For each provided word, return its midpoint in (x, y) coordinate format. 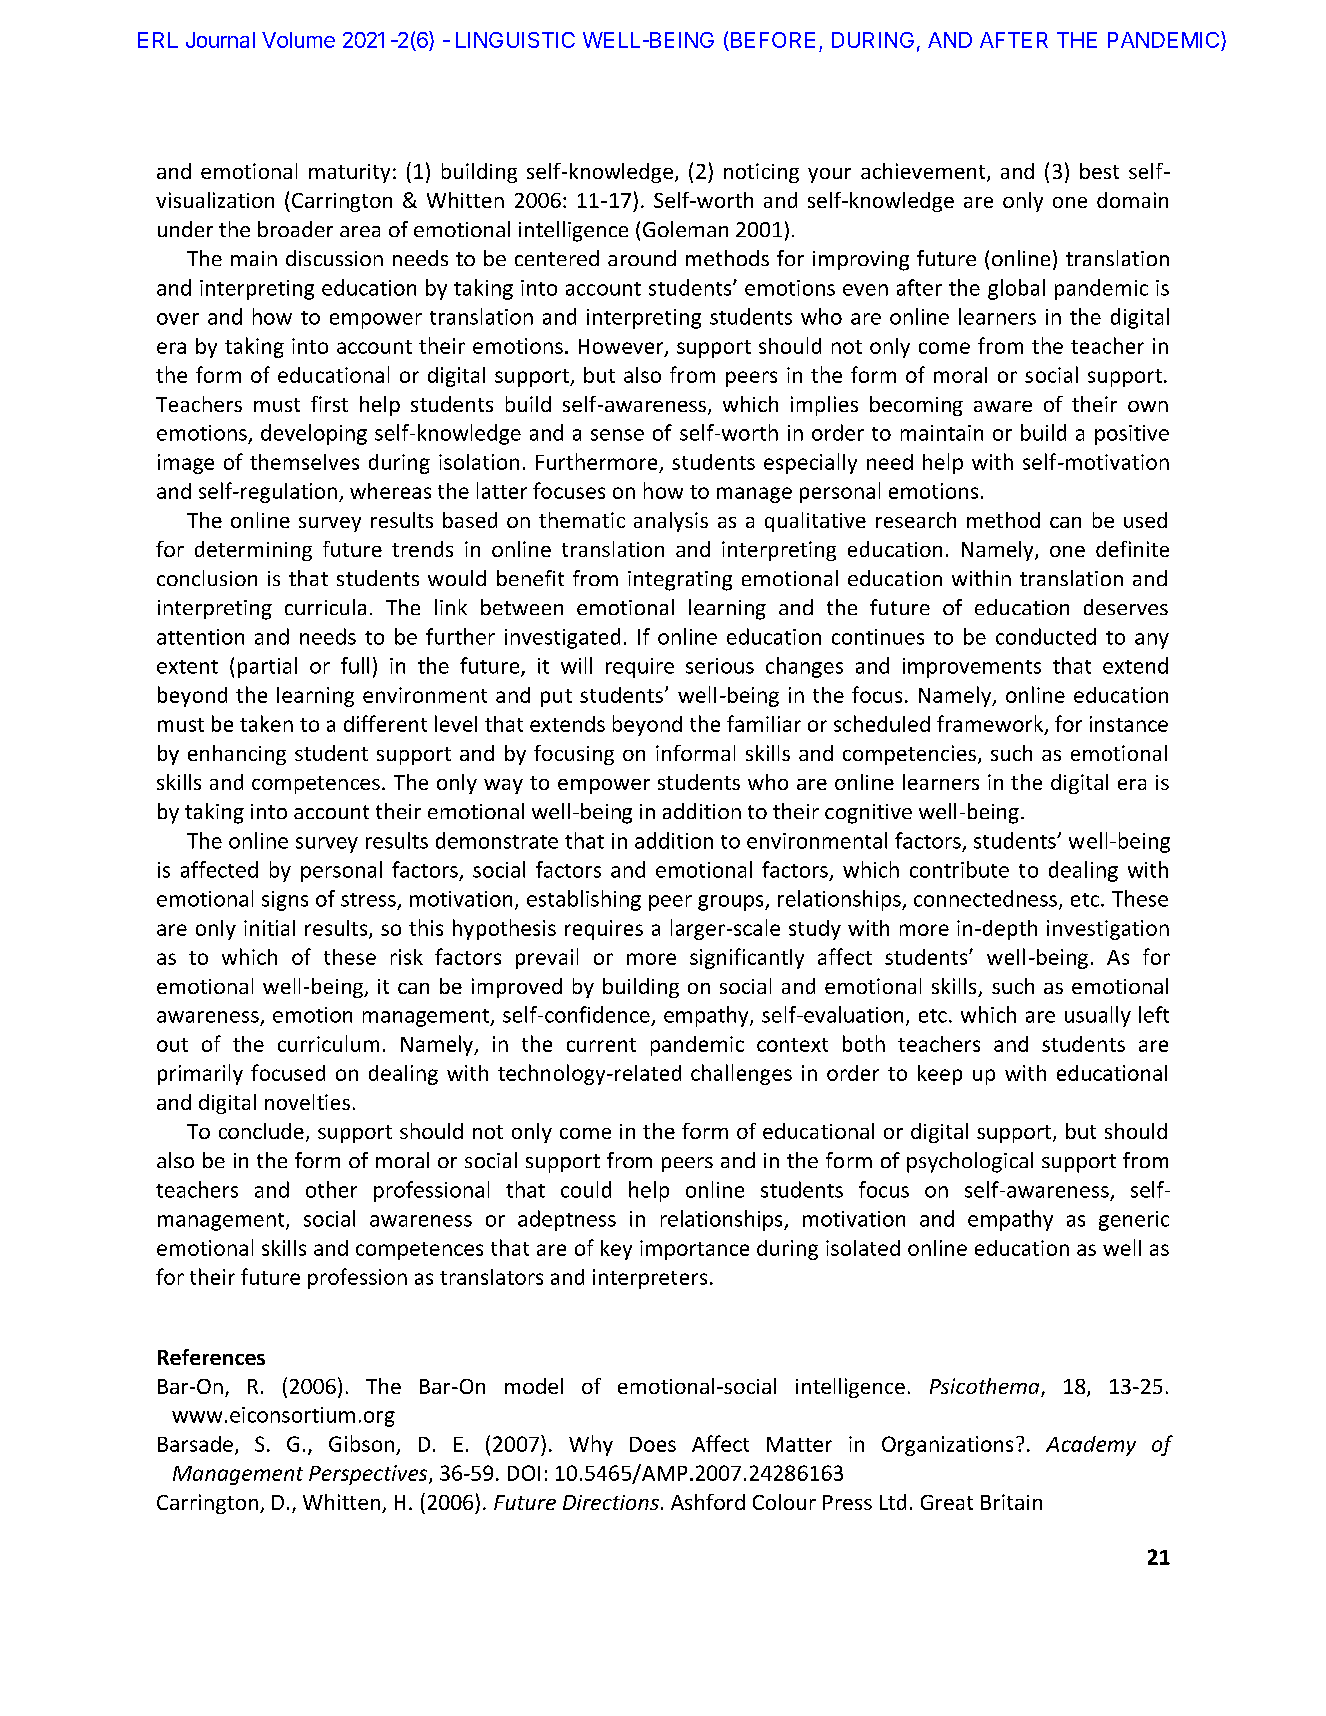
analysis (671, 522)
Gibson (361, 1443)
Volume (298, 40)
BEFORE (771, 41)
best (1099, 171)
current (601, 1045)
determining (253, 551)
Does (653, 1444)
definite (1132, 549)
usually (1098, 1016)
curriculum (328, 1043)
